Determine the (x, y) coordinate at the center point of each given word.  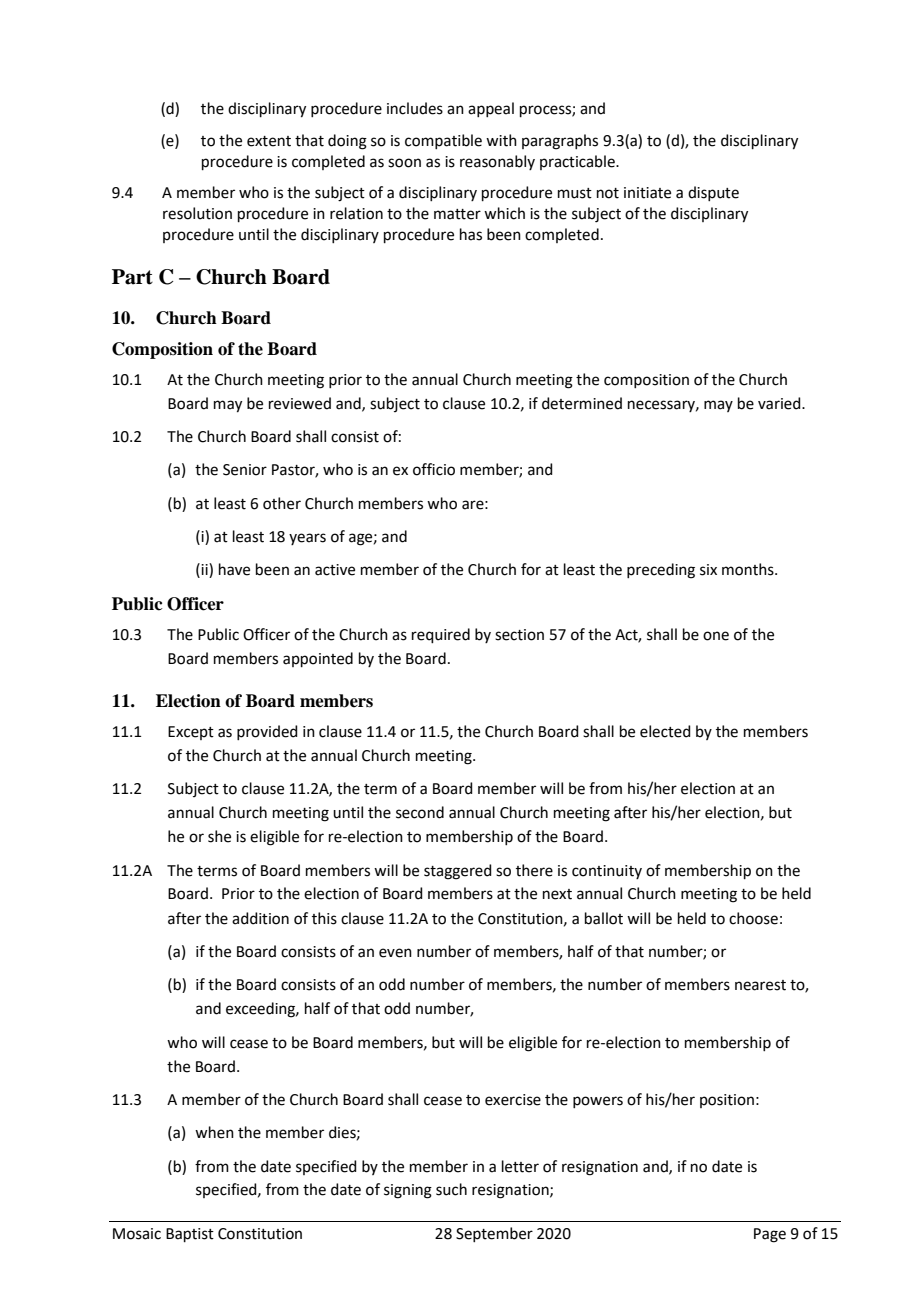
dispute (713, 193)
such (451, 1189)
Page (770, 1235)
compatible (443, 141)
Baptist (190, 1235)
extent (269, 141)
